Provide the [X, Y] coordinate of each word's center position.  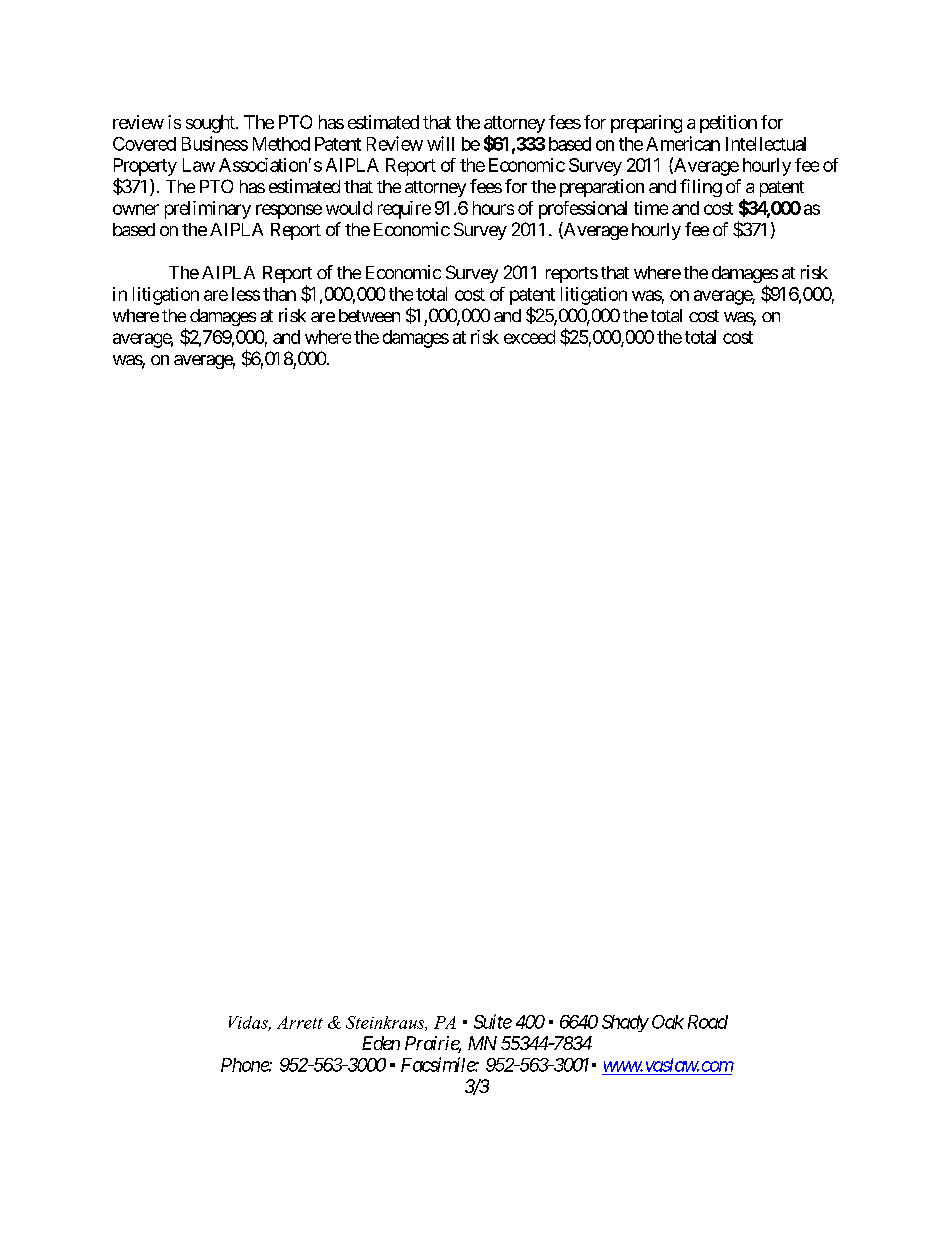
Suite [493, 1021]
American [683, 143]
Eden [381, 1043]
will [440, 143]
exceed [529, 337]
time [651, 208]
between [369, 315]
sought [211, 124]
